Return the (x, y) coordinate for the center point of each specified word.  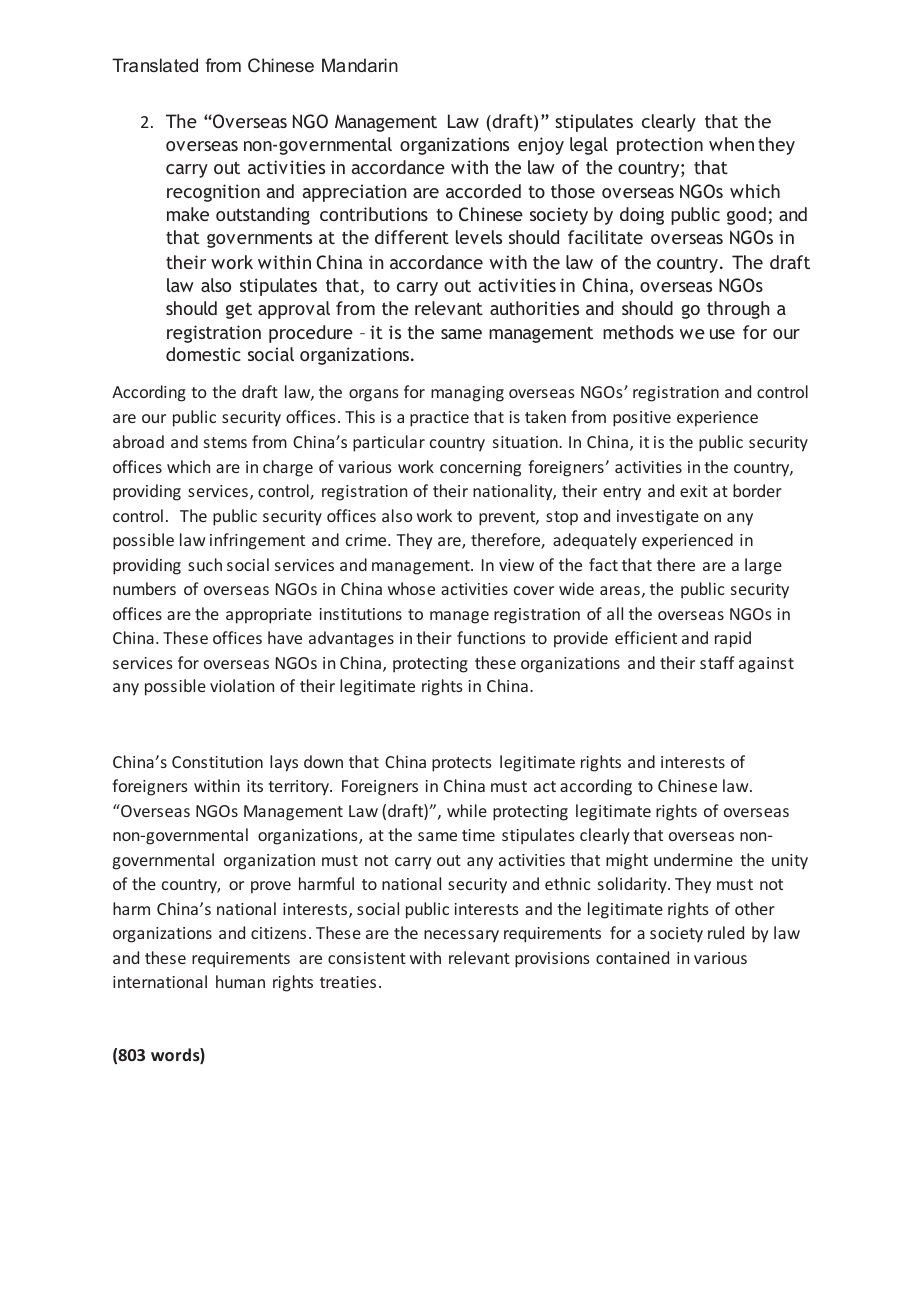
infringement (257, 541)
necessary (461, 936)
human (240, 981)
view (516, 565)
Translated (155, 65)
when (731, 144)
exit (694, 491)
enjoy (541, 146)
